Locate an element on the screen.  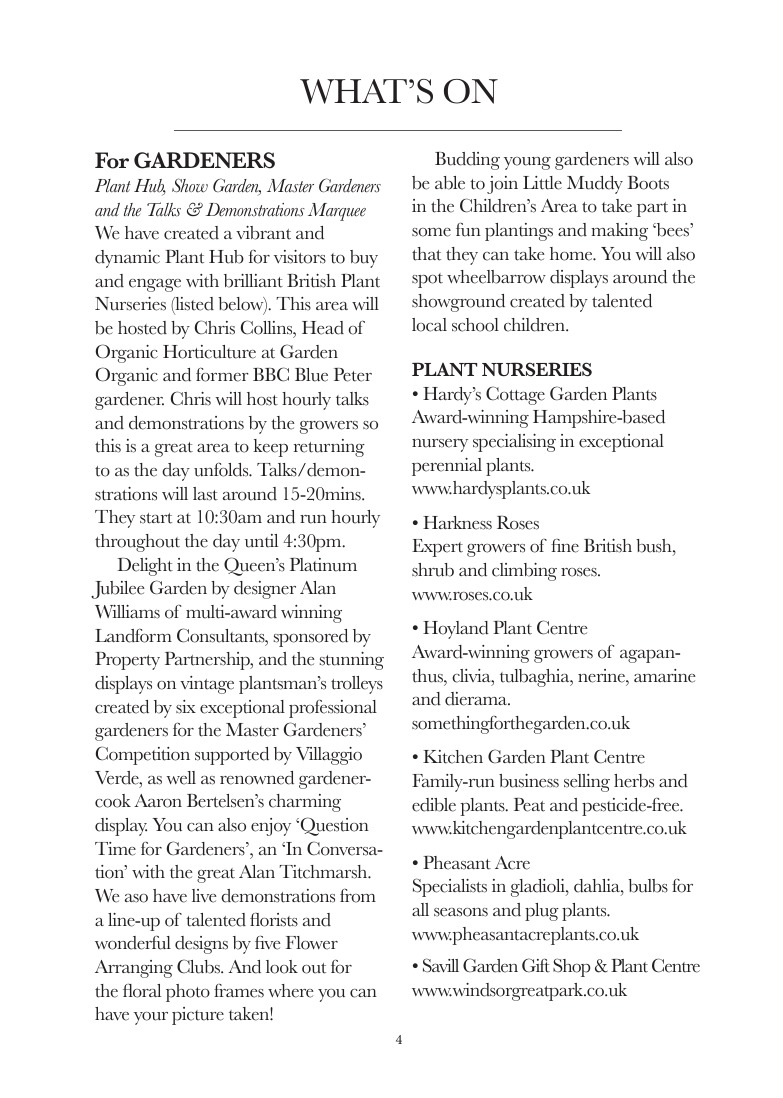
Muddy is located at coordinates (595, 185).
